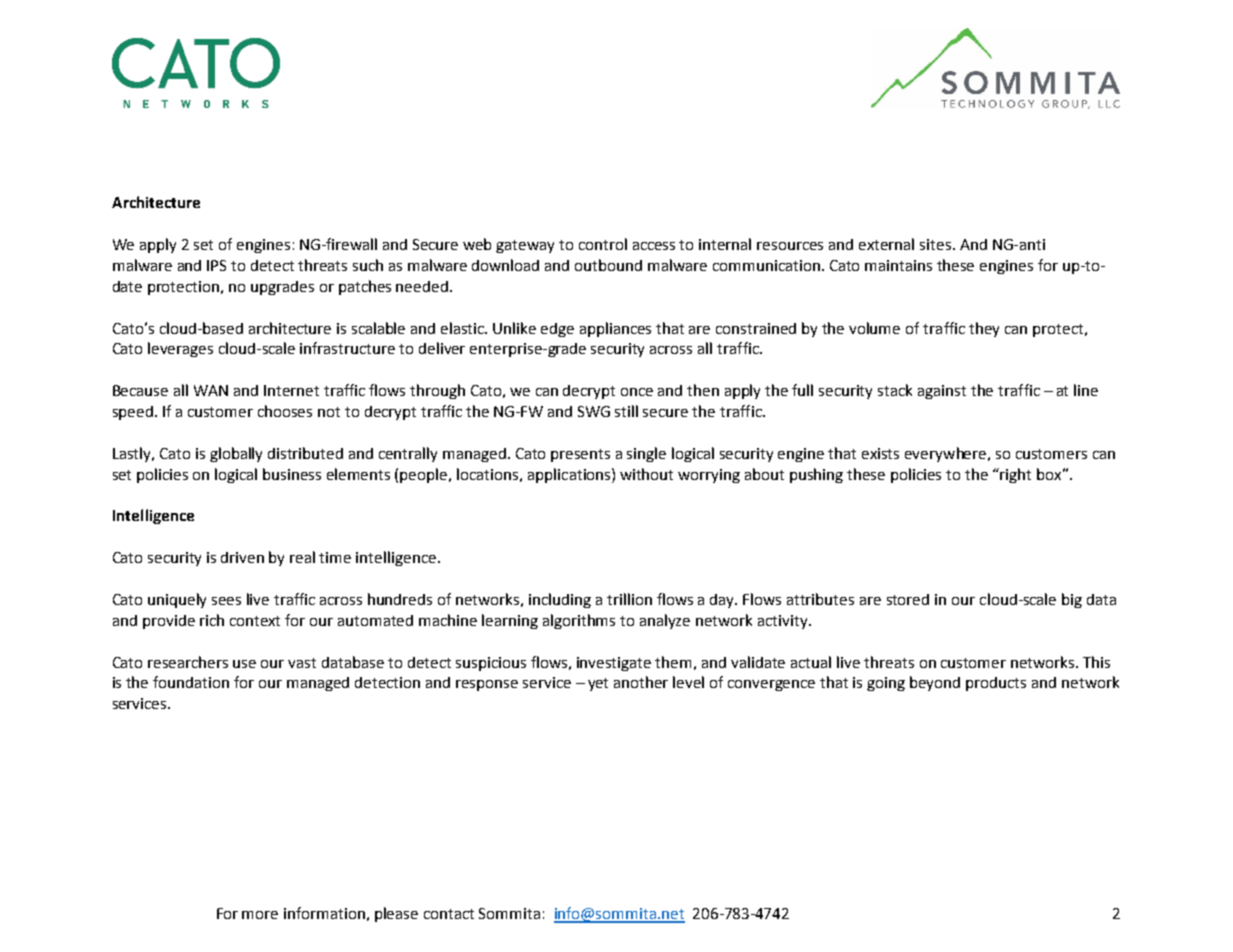 Image resolution: width=1233 pixels, height=952 pixels. What do you see at coordinates (242, 557) in the screenshot?
I see `driven` at bounding box center [242, 557].
